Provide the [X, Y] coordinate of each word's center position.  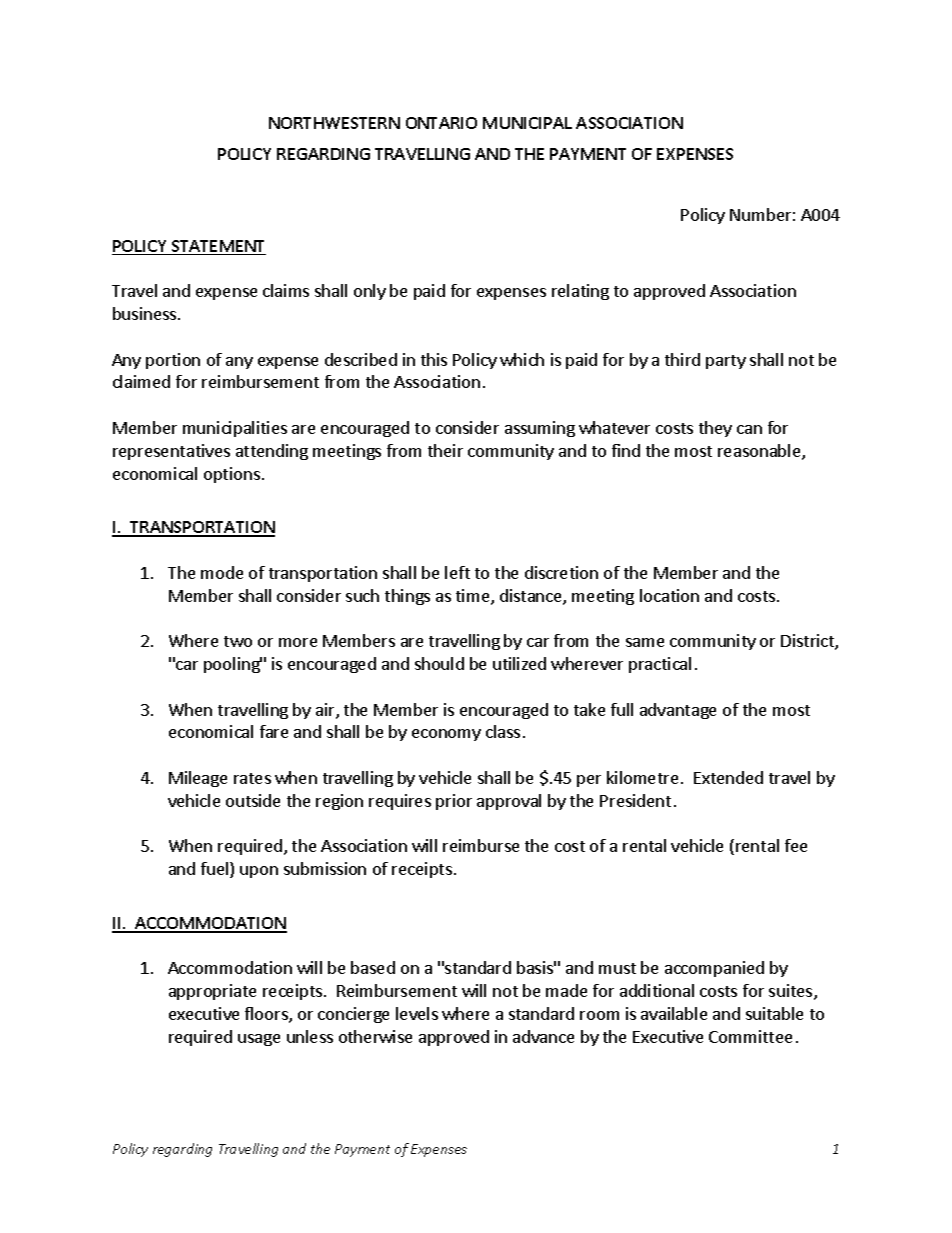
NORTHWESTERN [334, 123]
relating [580, 292]
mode [222, 572]
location [669, 595]
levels [417, 1013]
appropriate [212, 992]
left [457, 572]
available [674, 1013]
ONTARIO [441, 123]
